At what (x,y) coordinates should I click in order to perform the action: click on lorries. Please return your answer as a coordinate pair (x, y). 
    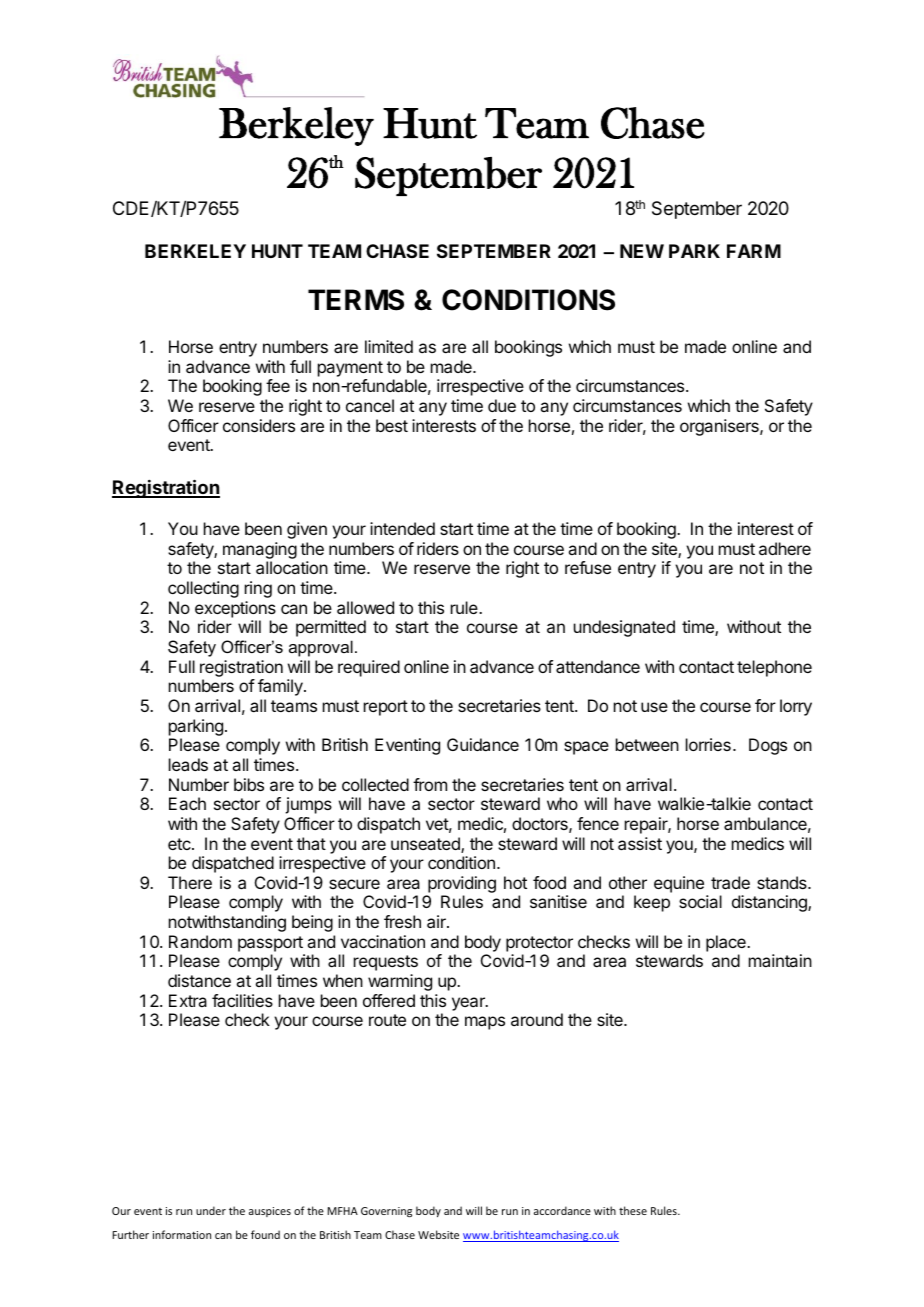
    Looking at the image, I should click on (708, 744).
